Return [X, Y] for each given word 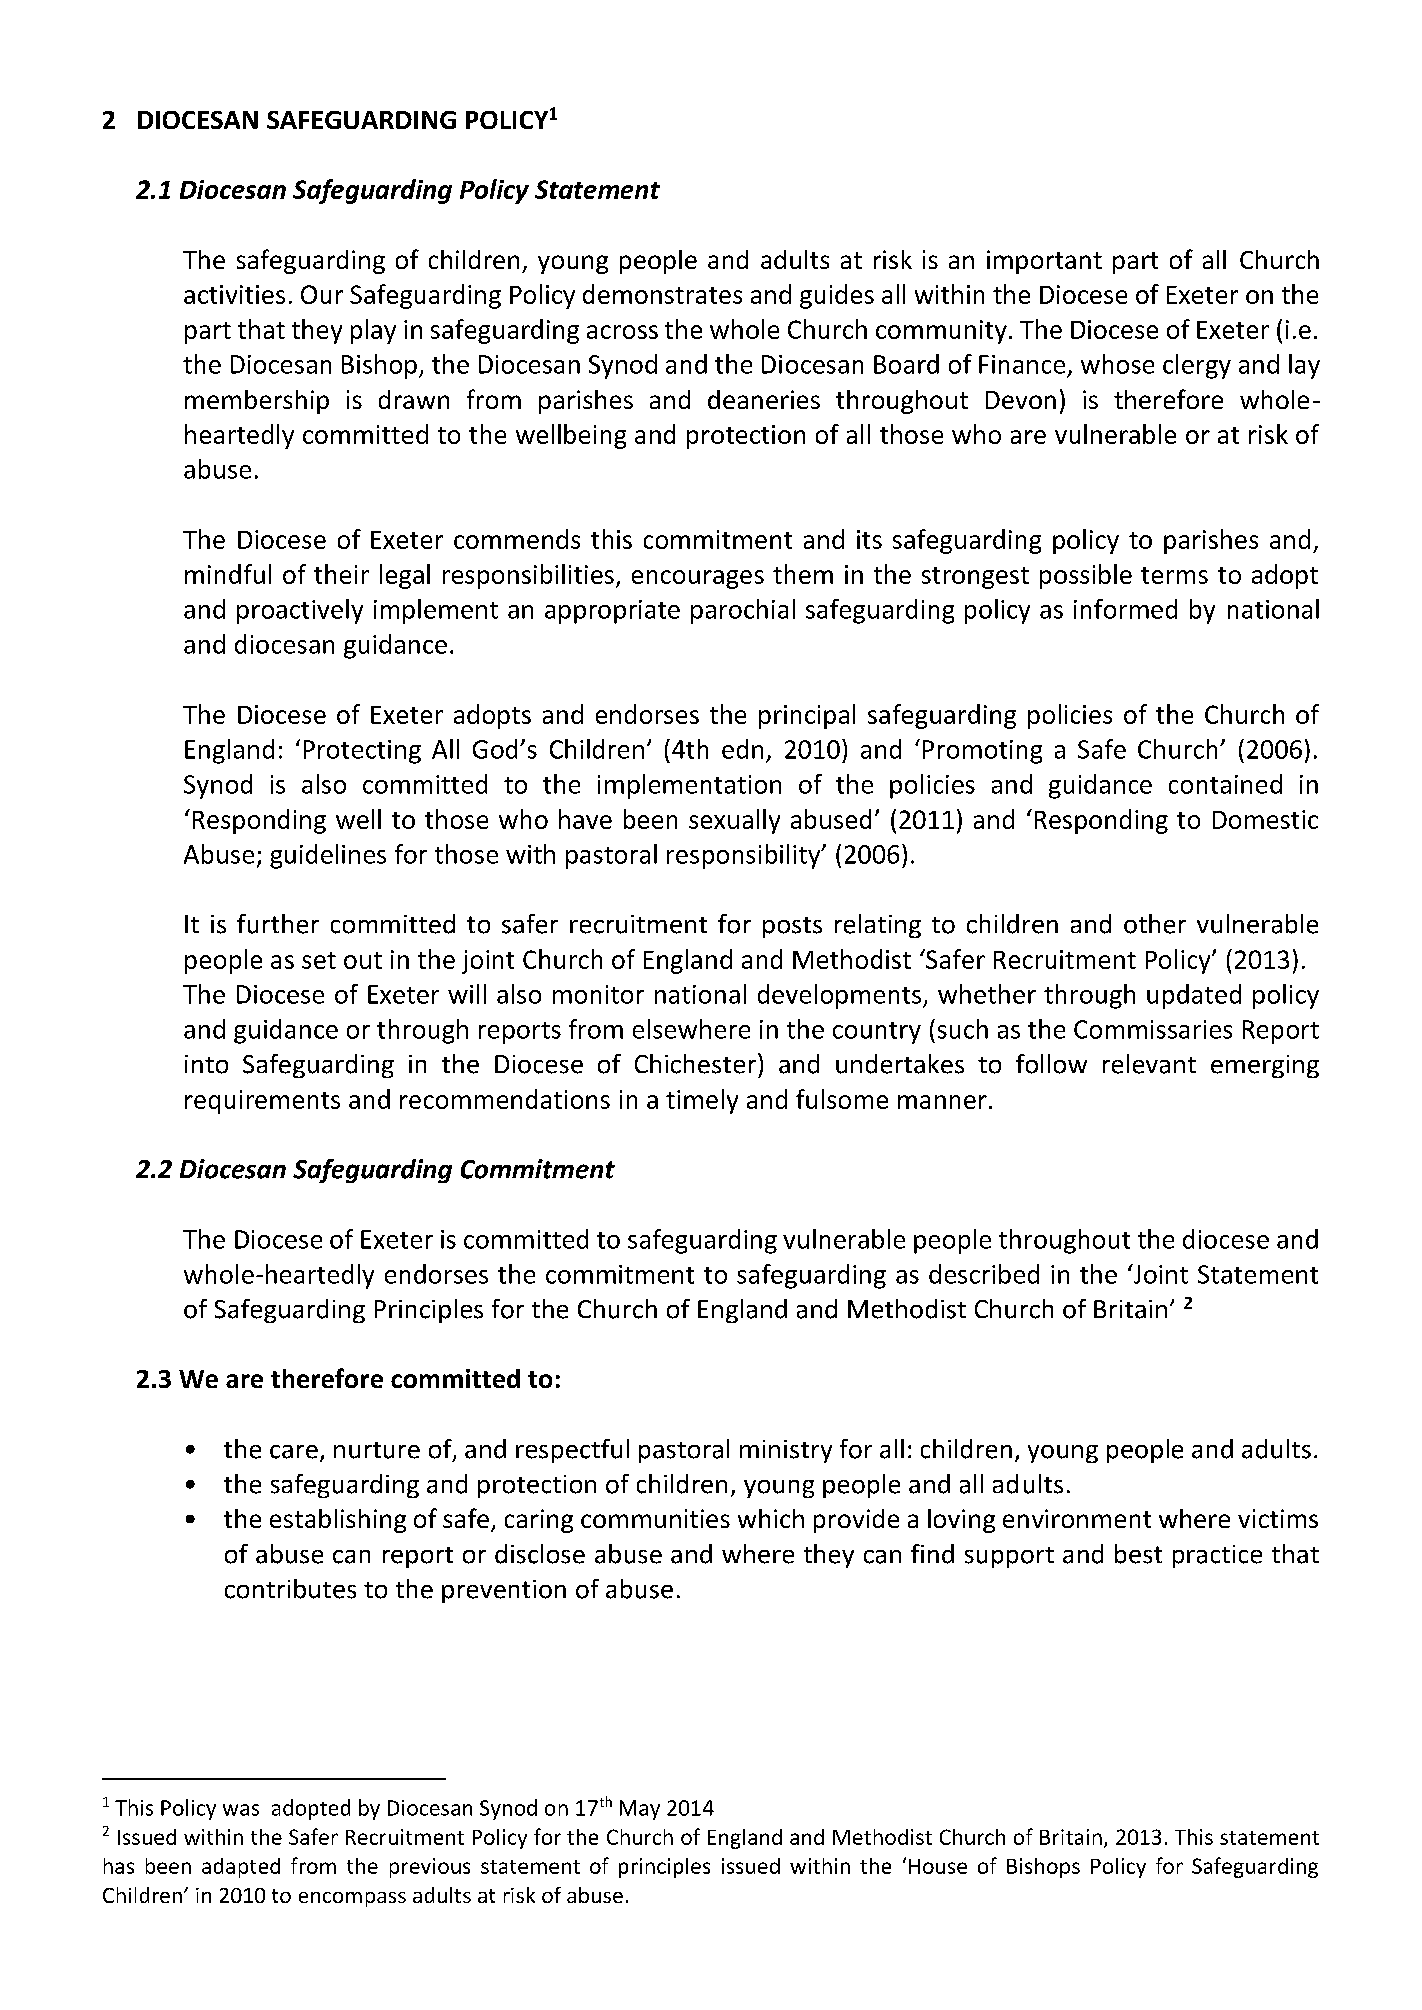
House [938, 1866]
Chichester [695, 1064]
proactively [300, 611]
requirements [262, 1102]
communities [655, 1518]
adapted [241, 1868]
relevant [1149, 1064]
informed [1125, 609]
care [294, 1452]
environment [1077, 1518]
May [640, 1810]
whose [1117, 364]
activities [234, 294]
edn [742, 749]
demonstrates [662, 294]
